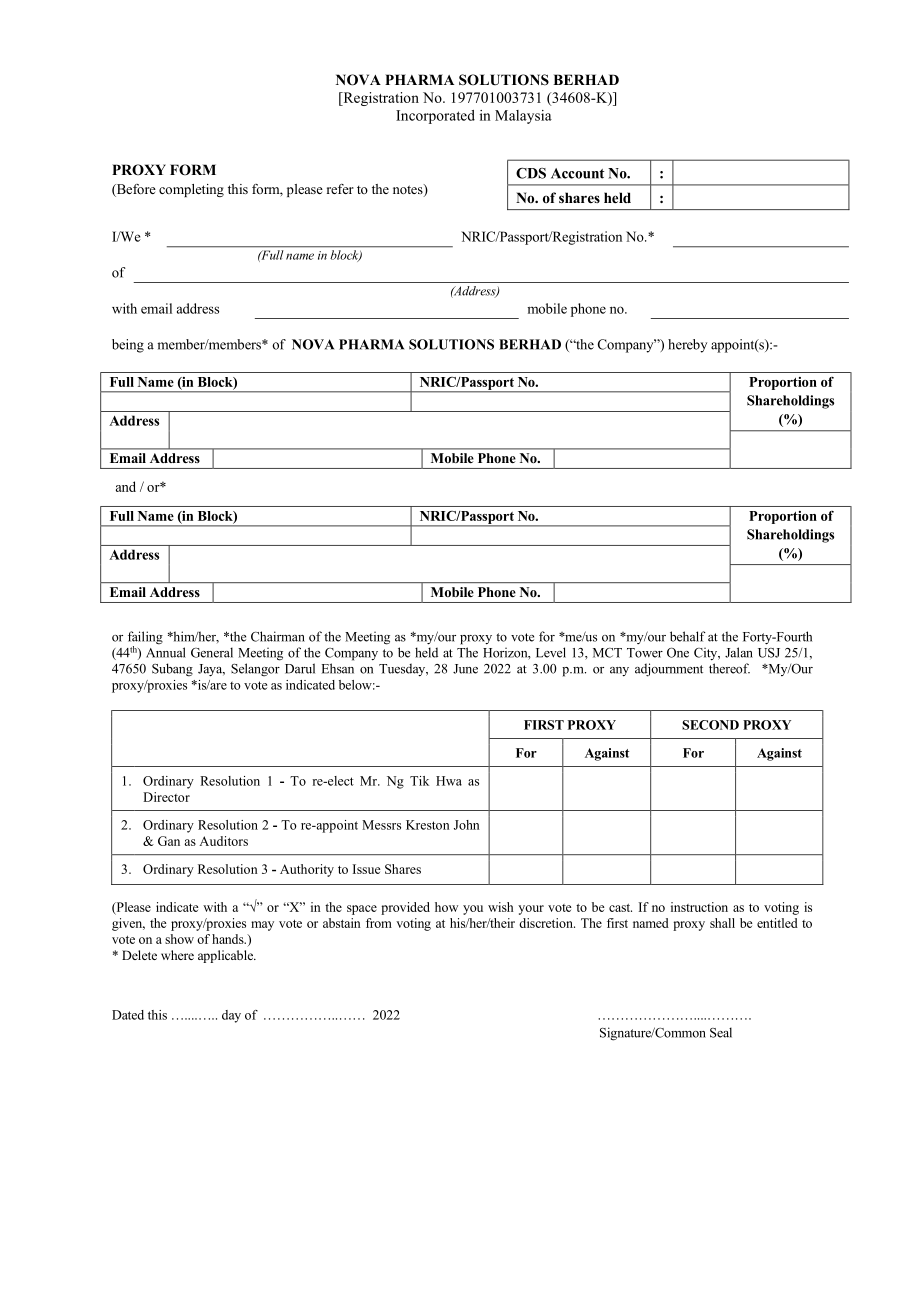 This image has height=1308, width=924. What do you see at coordinates (435, 117) in the image?
I see `Incorporated` at bounding box center [435, 117].
